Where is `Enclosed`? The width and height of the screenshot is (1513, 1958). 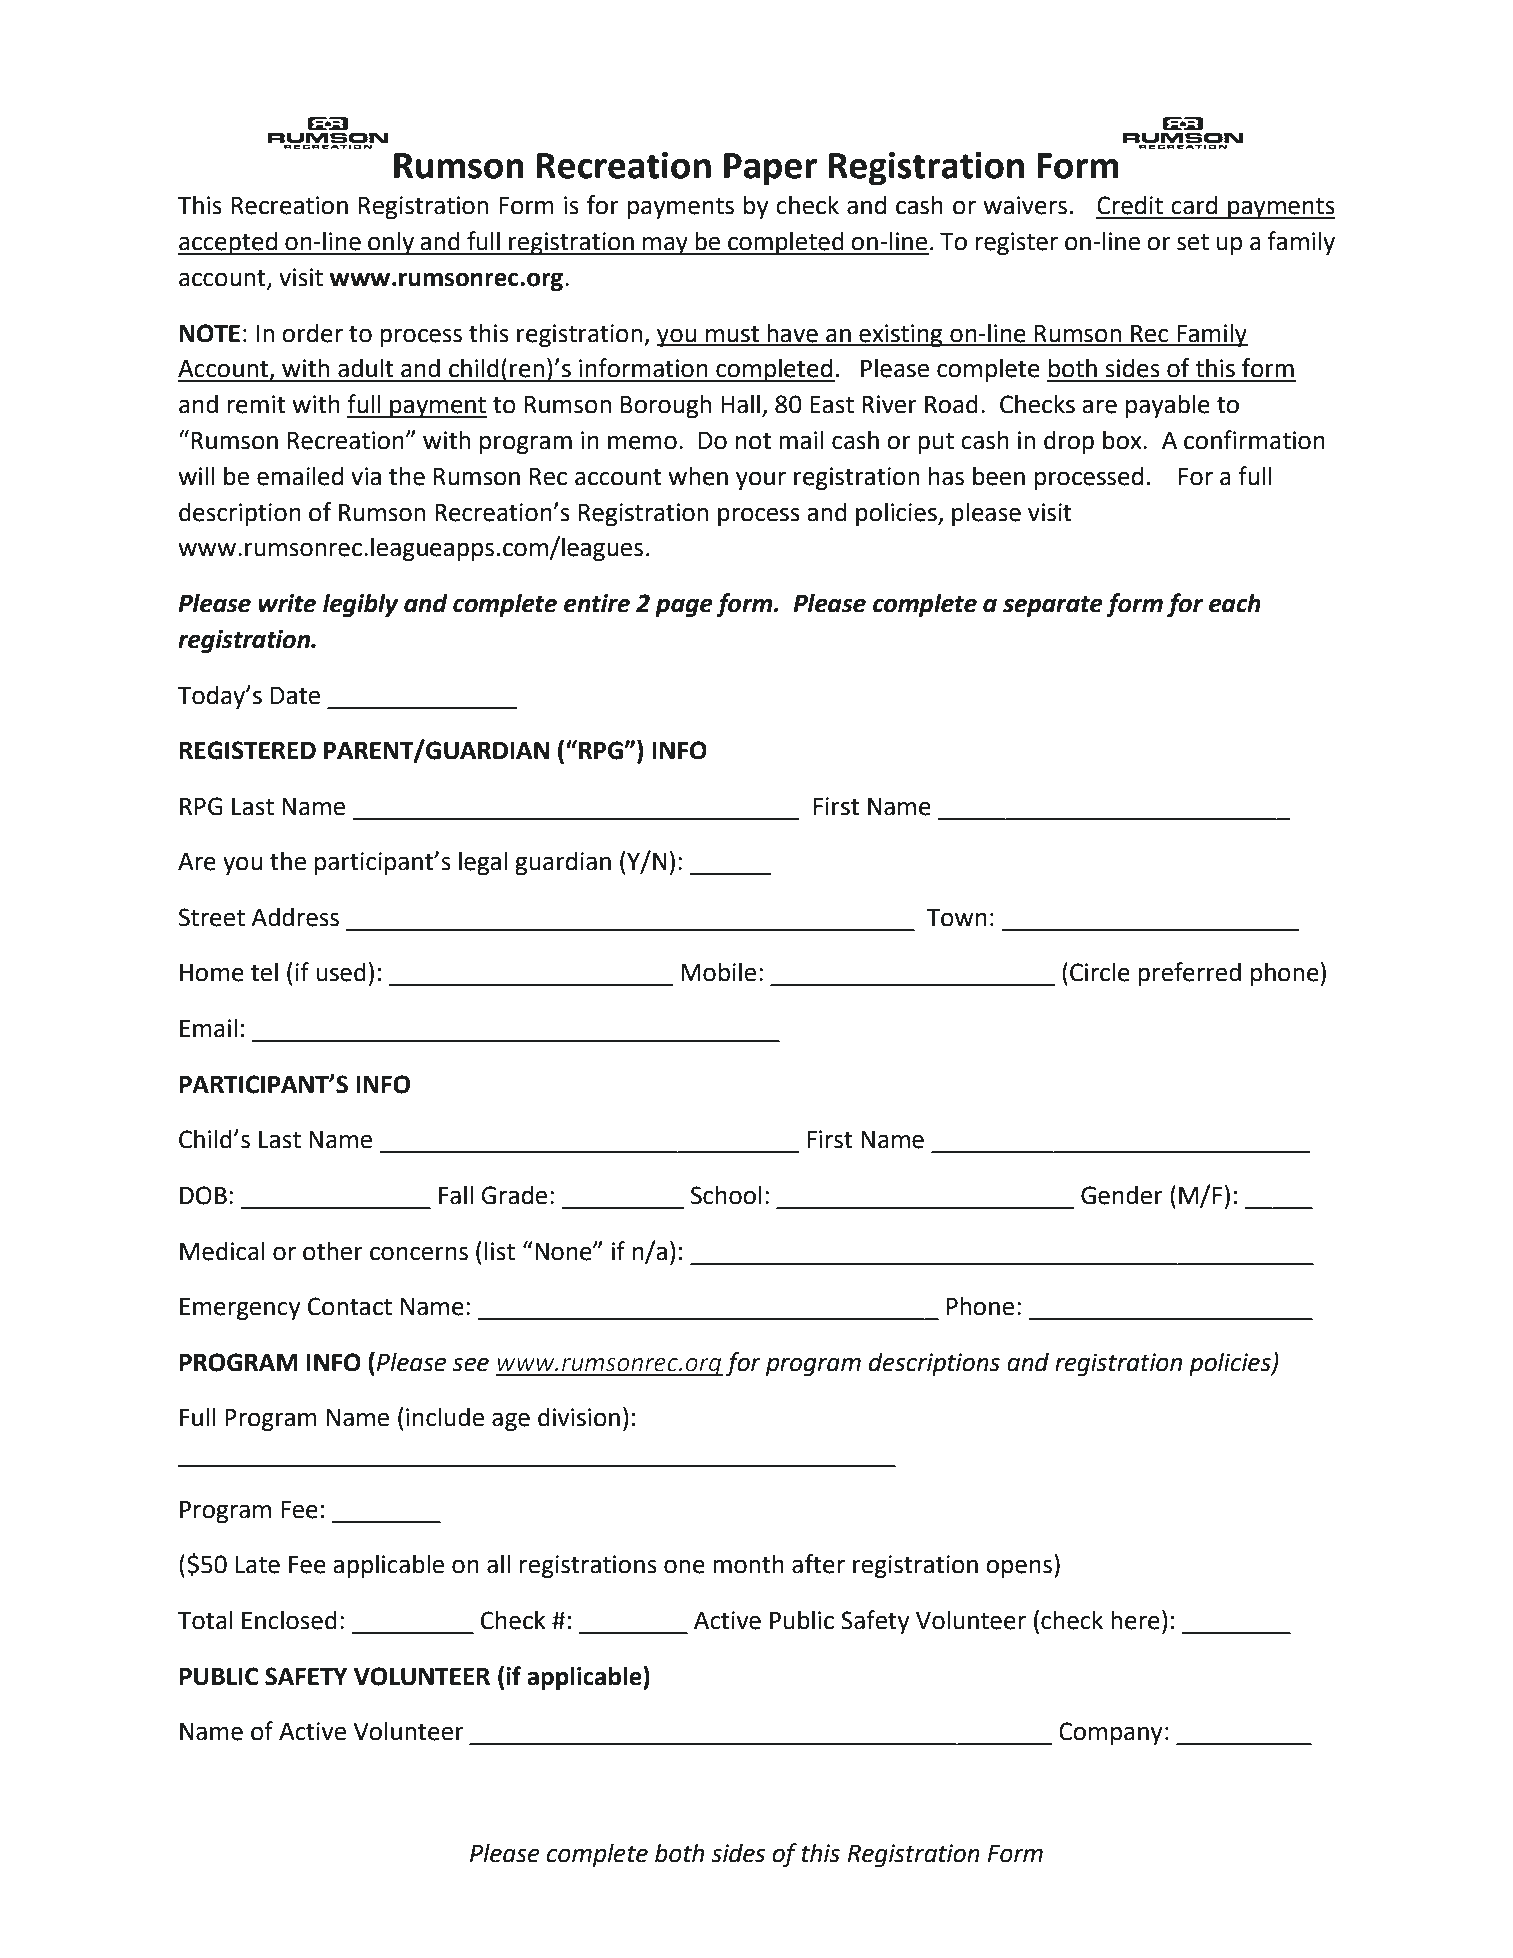
Enclosed is located at coordinates (289, 1620).
